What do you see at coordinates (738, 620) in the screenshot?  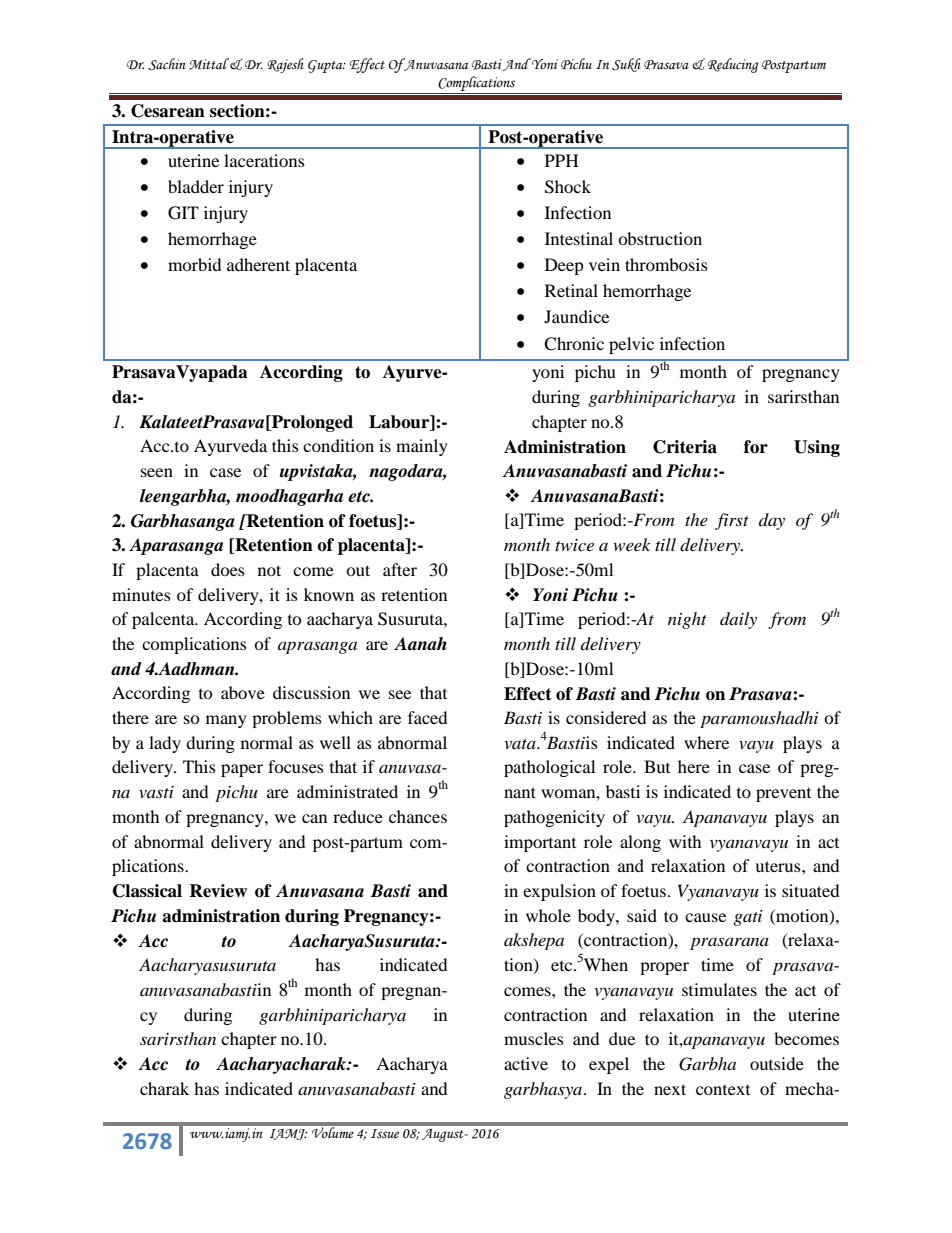 I see `daily` at bounding box center [738, 620].
